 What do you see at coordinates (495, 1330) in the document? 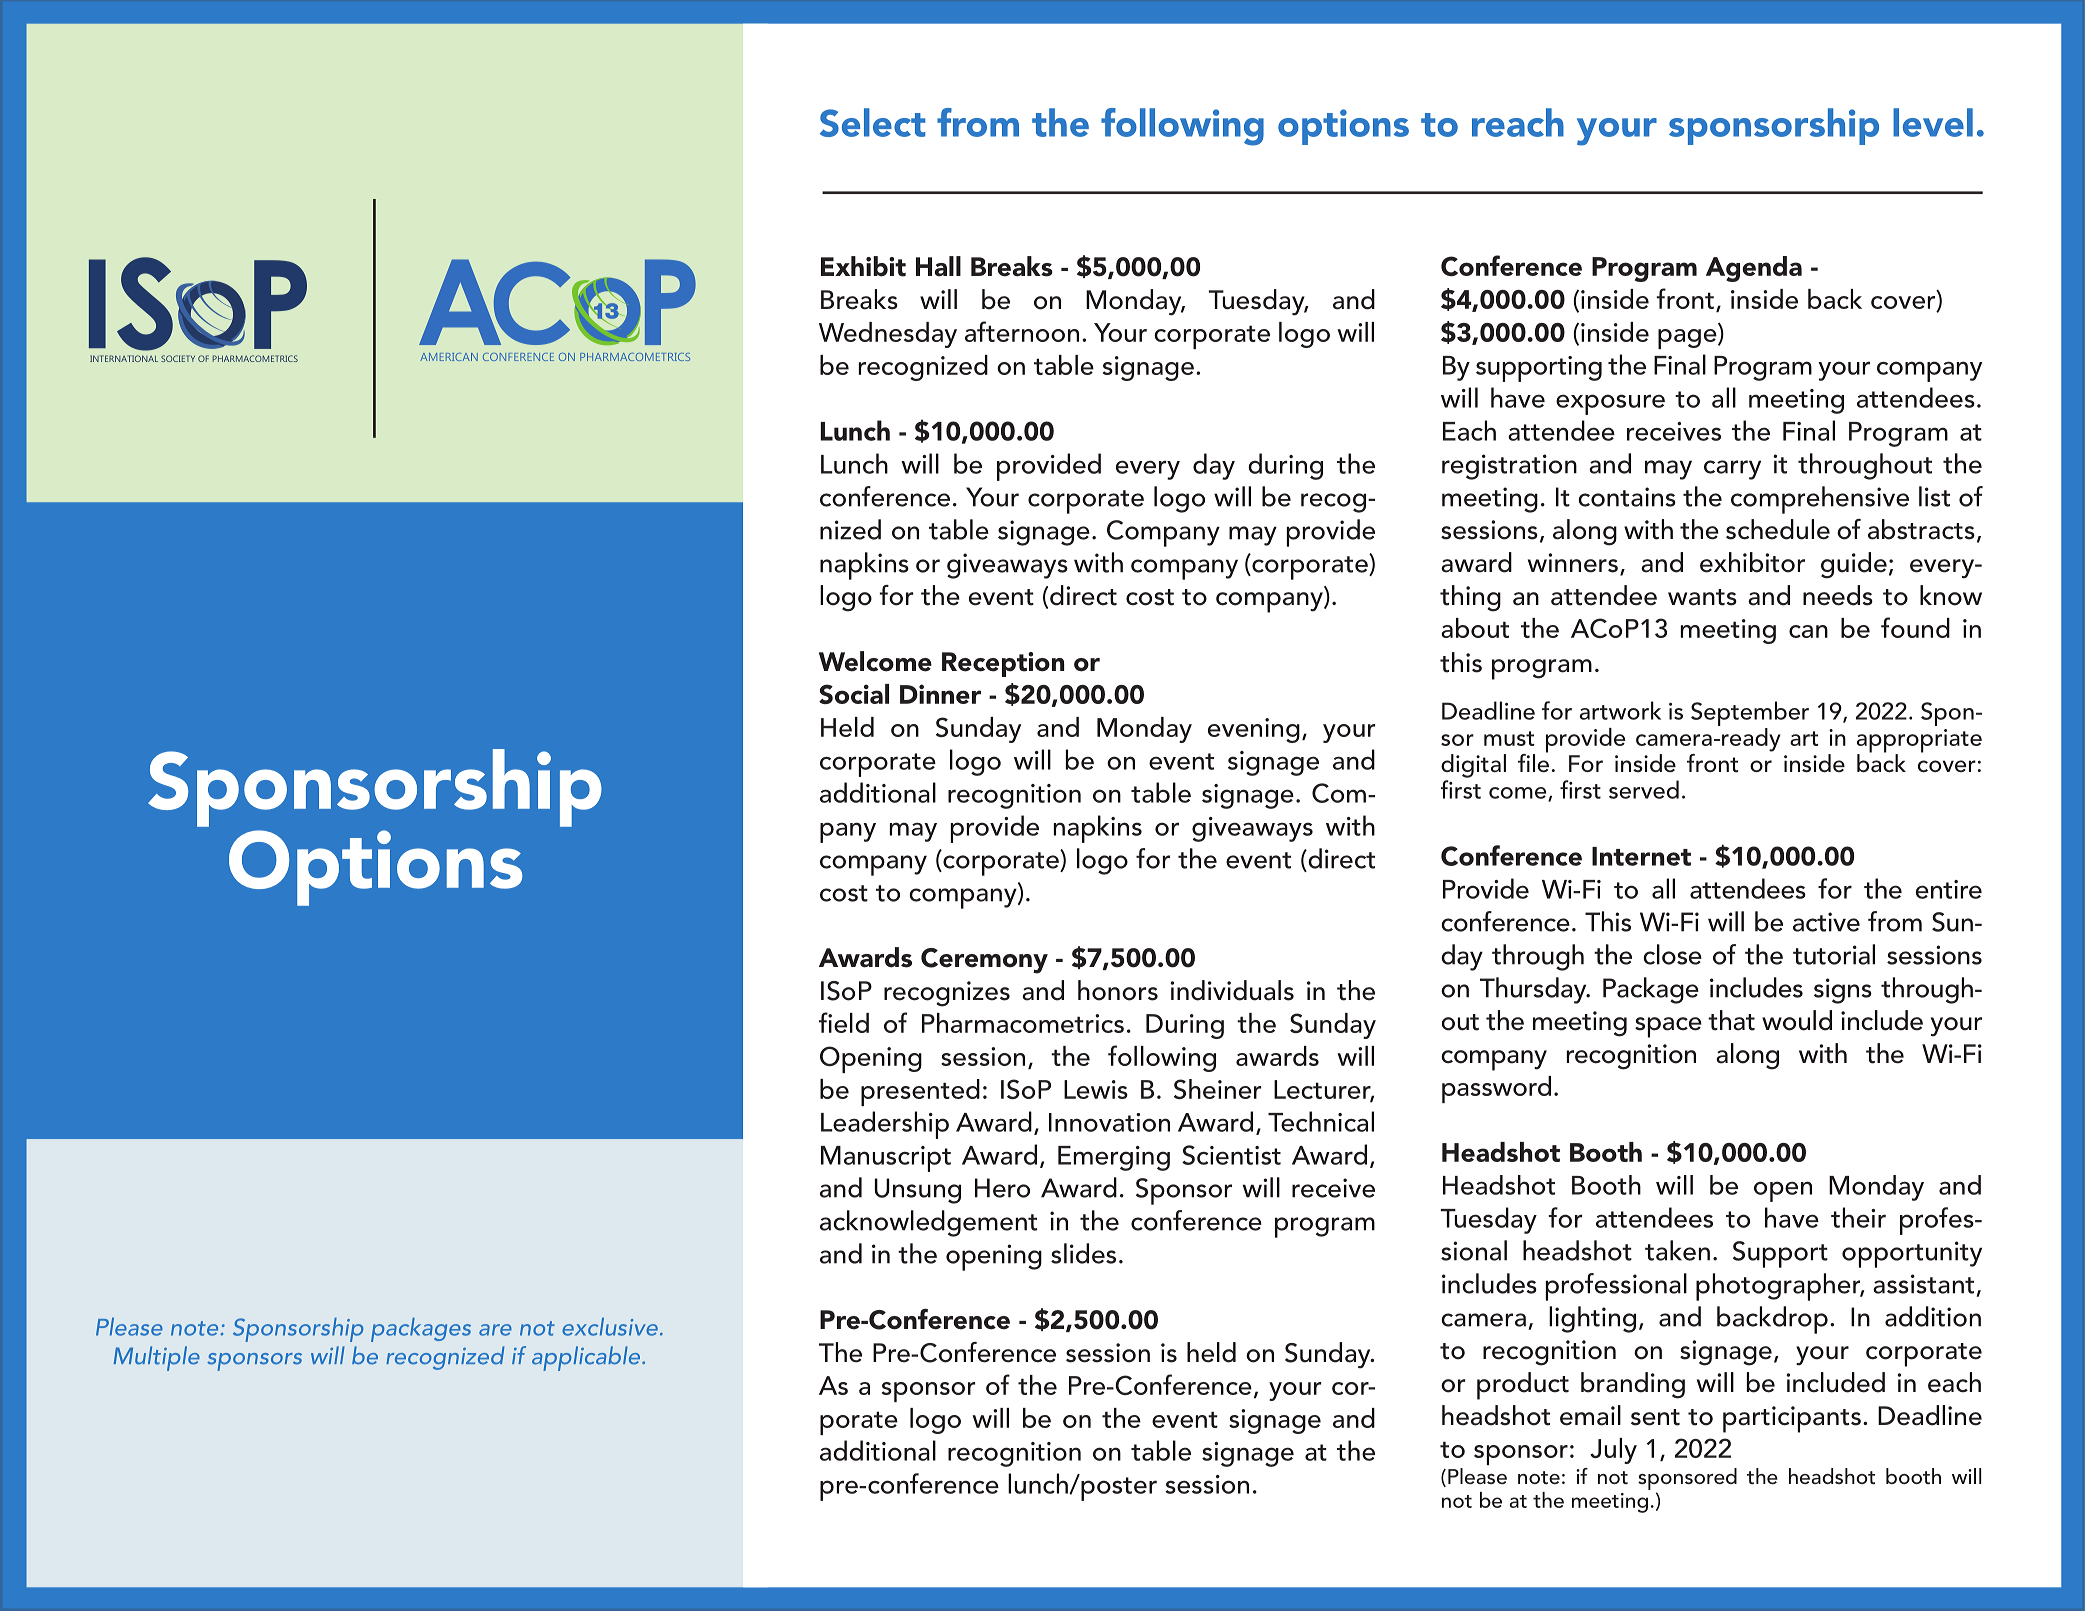
I see `are` at bounding box center [495, 1330].
